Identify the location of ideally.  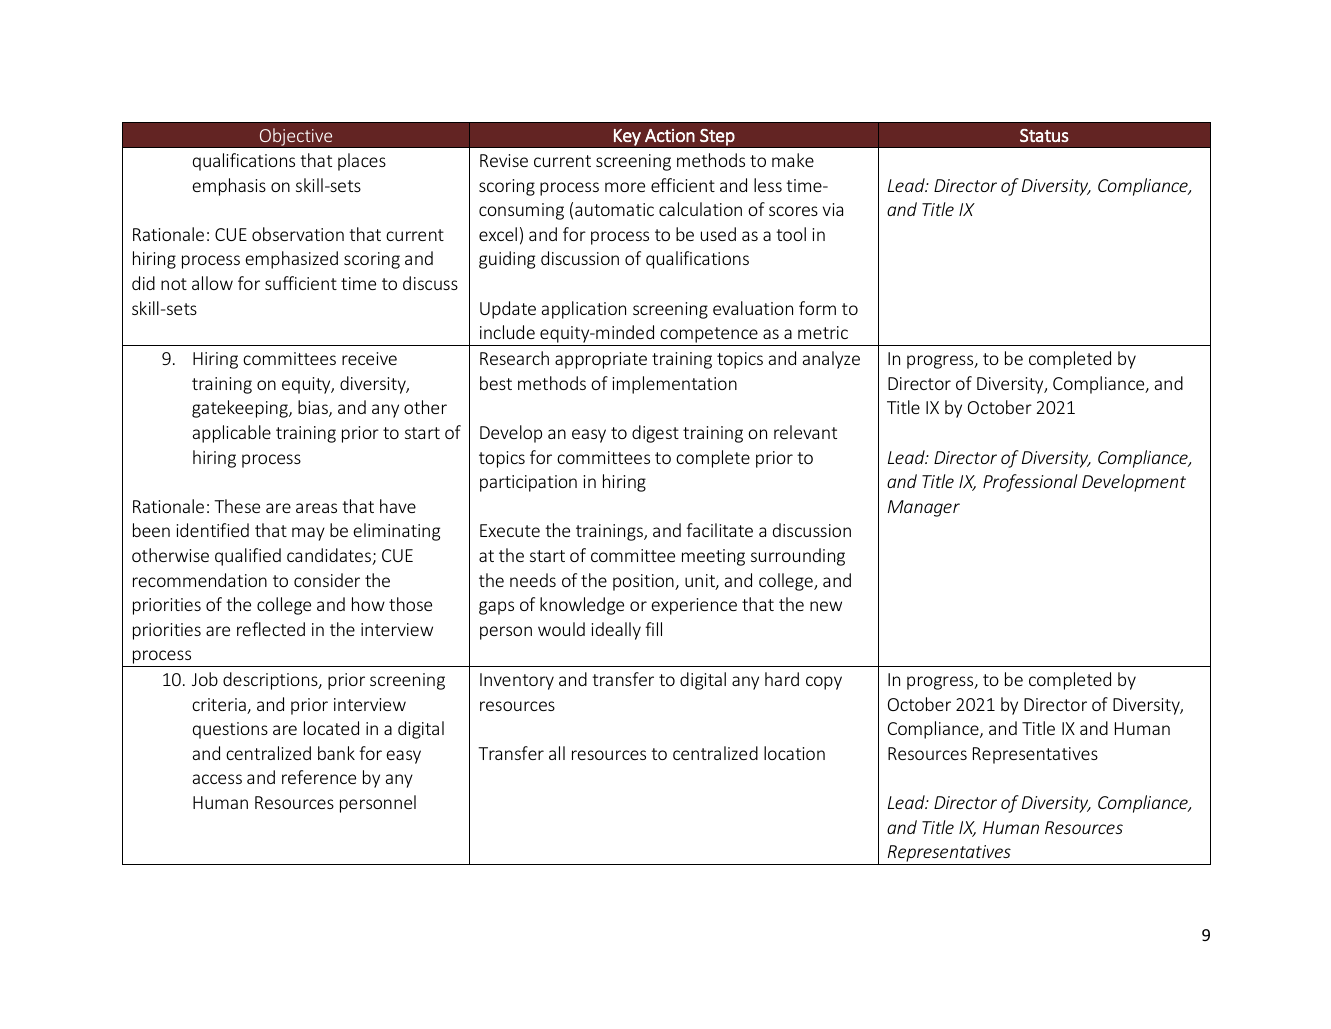
(616, 631).
